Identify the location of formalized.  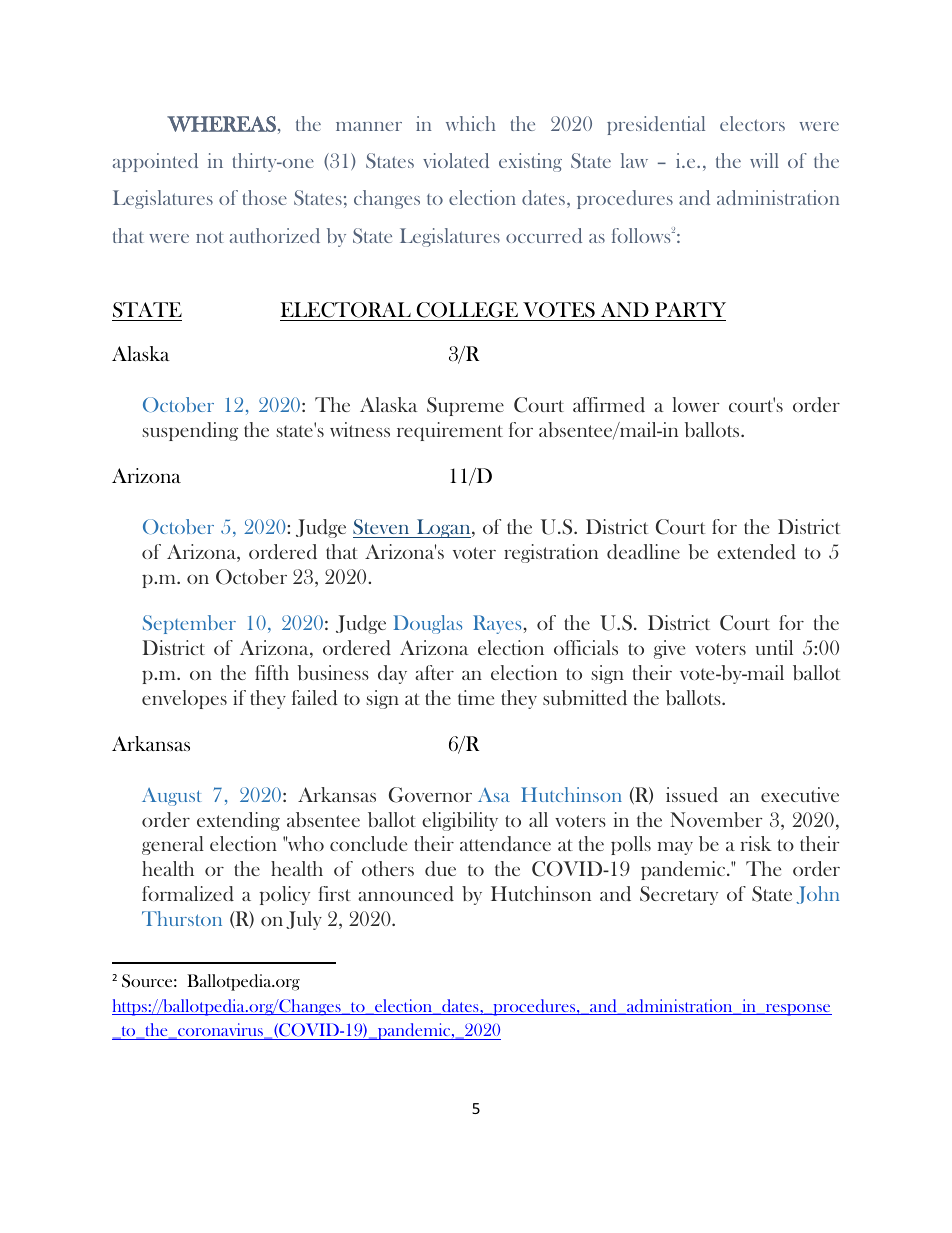
(188, 894).
